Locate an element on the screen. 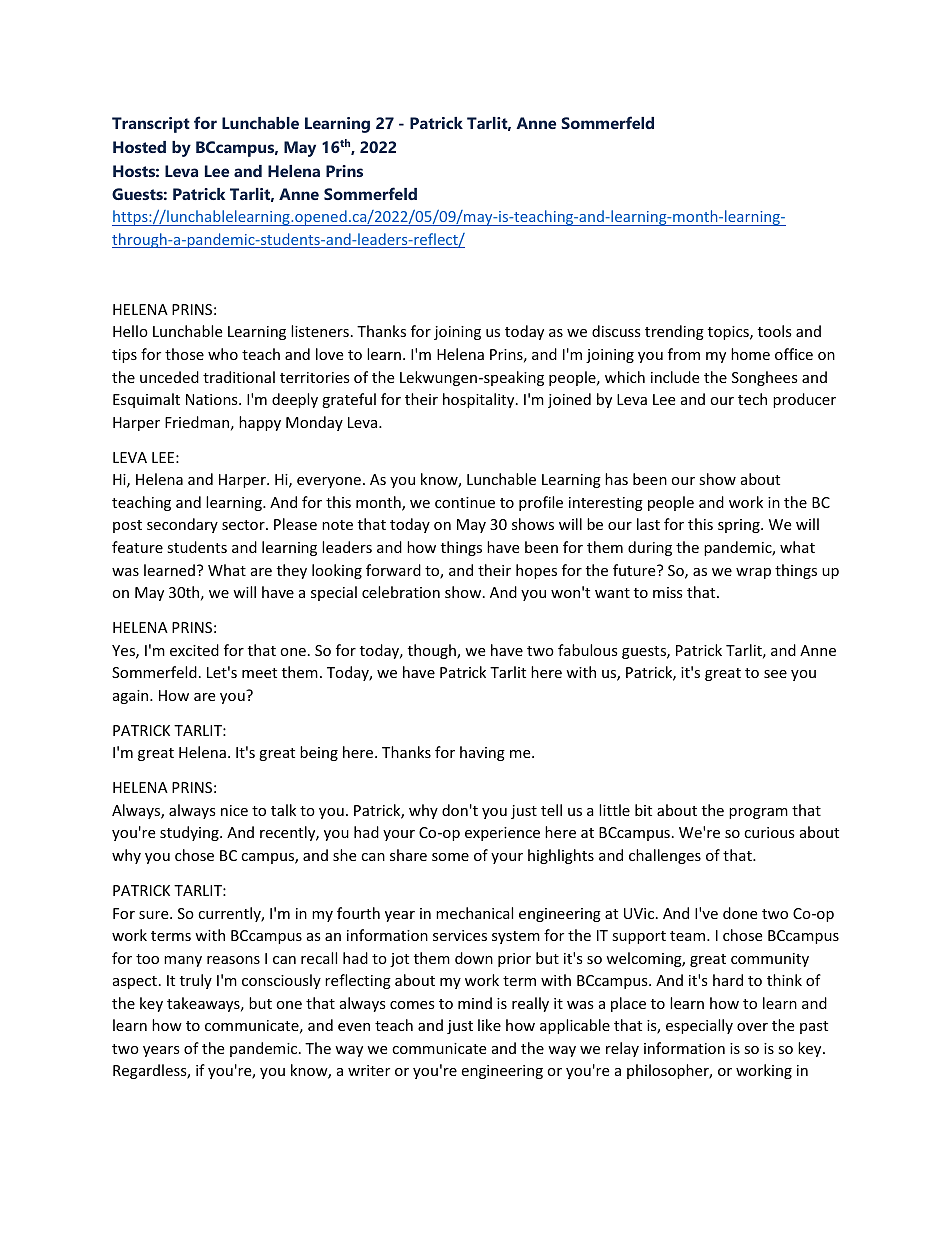 The image size is (952, 1233). program is located at coordinates (758, 813).
